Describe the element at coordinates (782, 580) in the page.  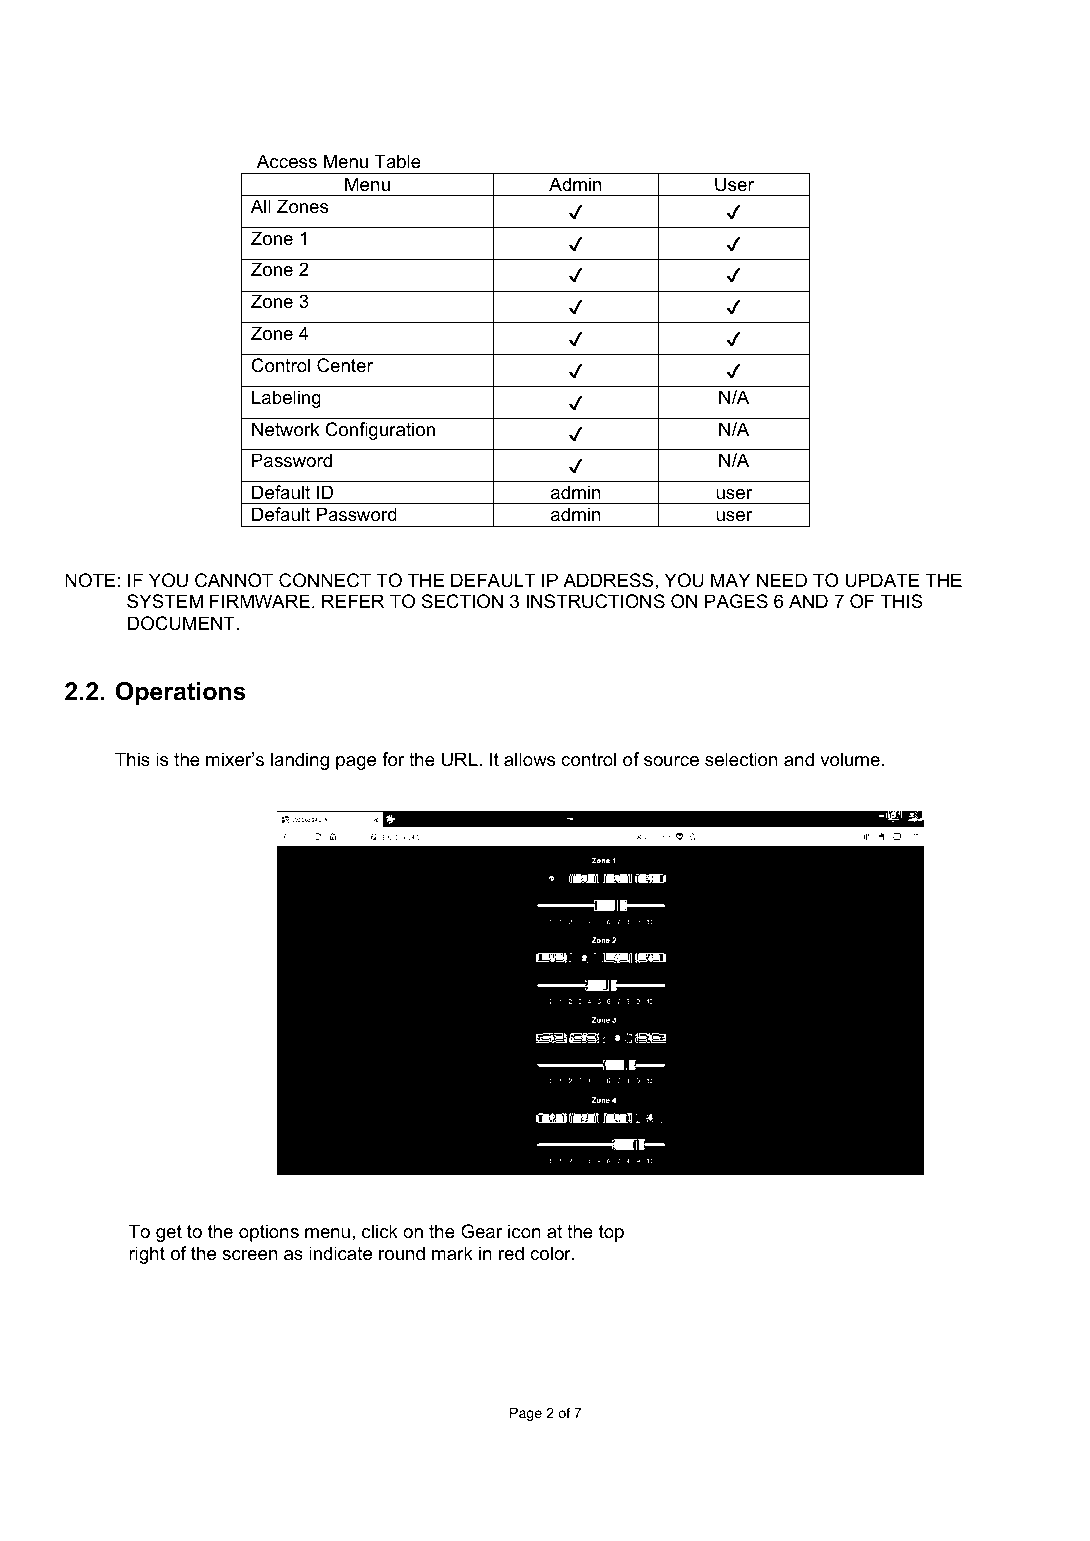
I see `NEED` at that location.
